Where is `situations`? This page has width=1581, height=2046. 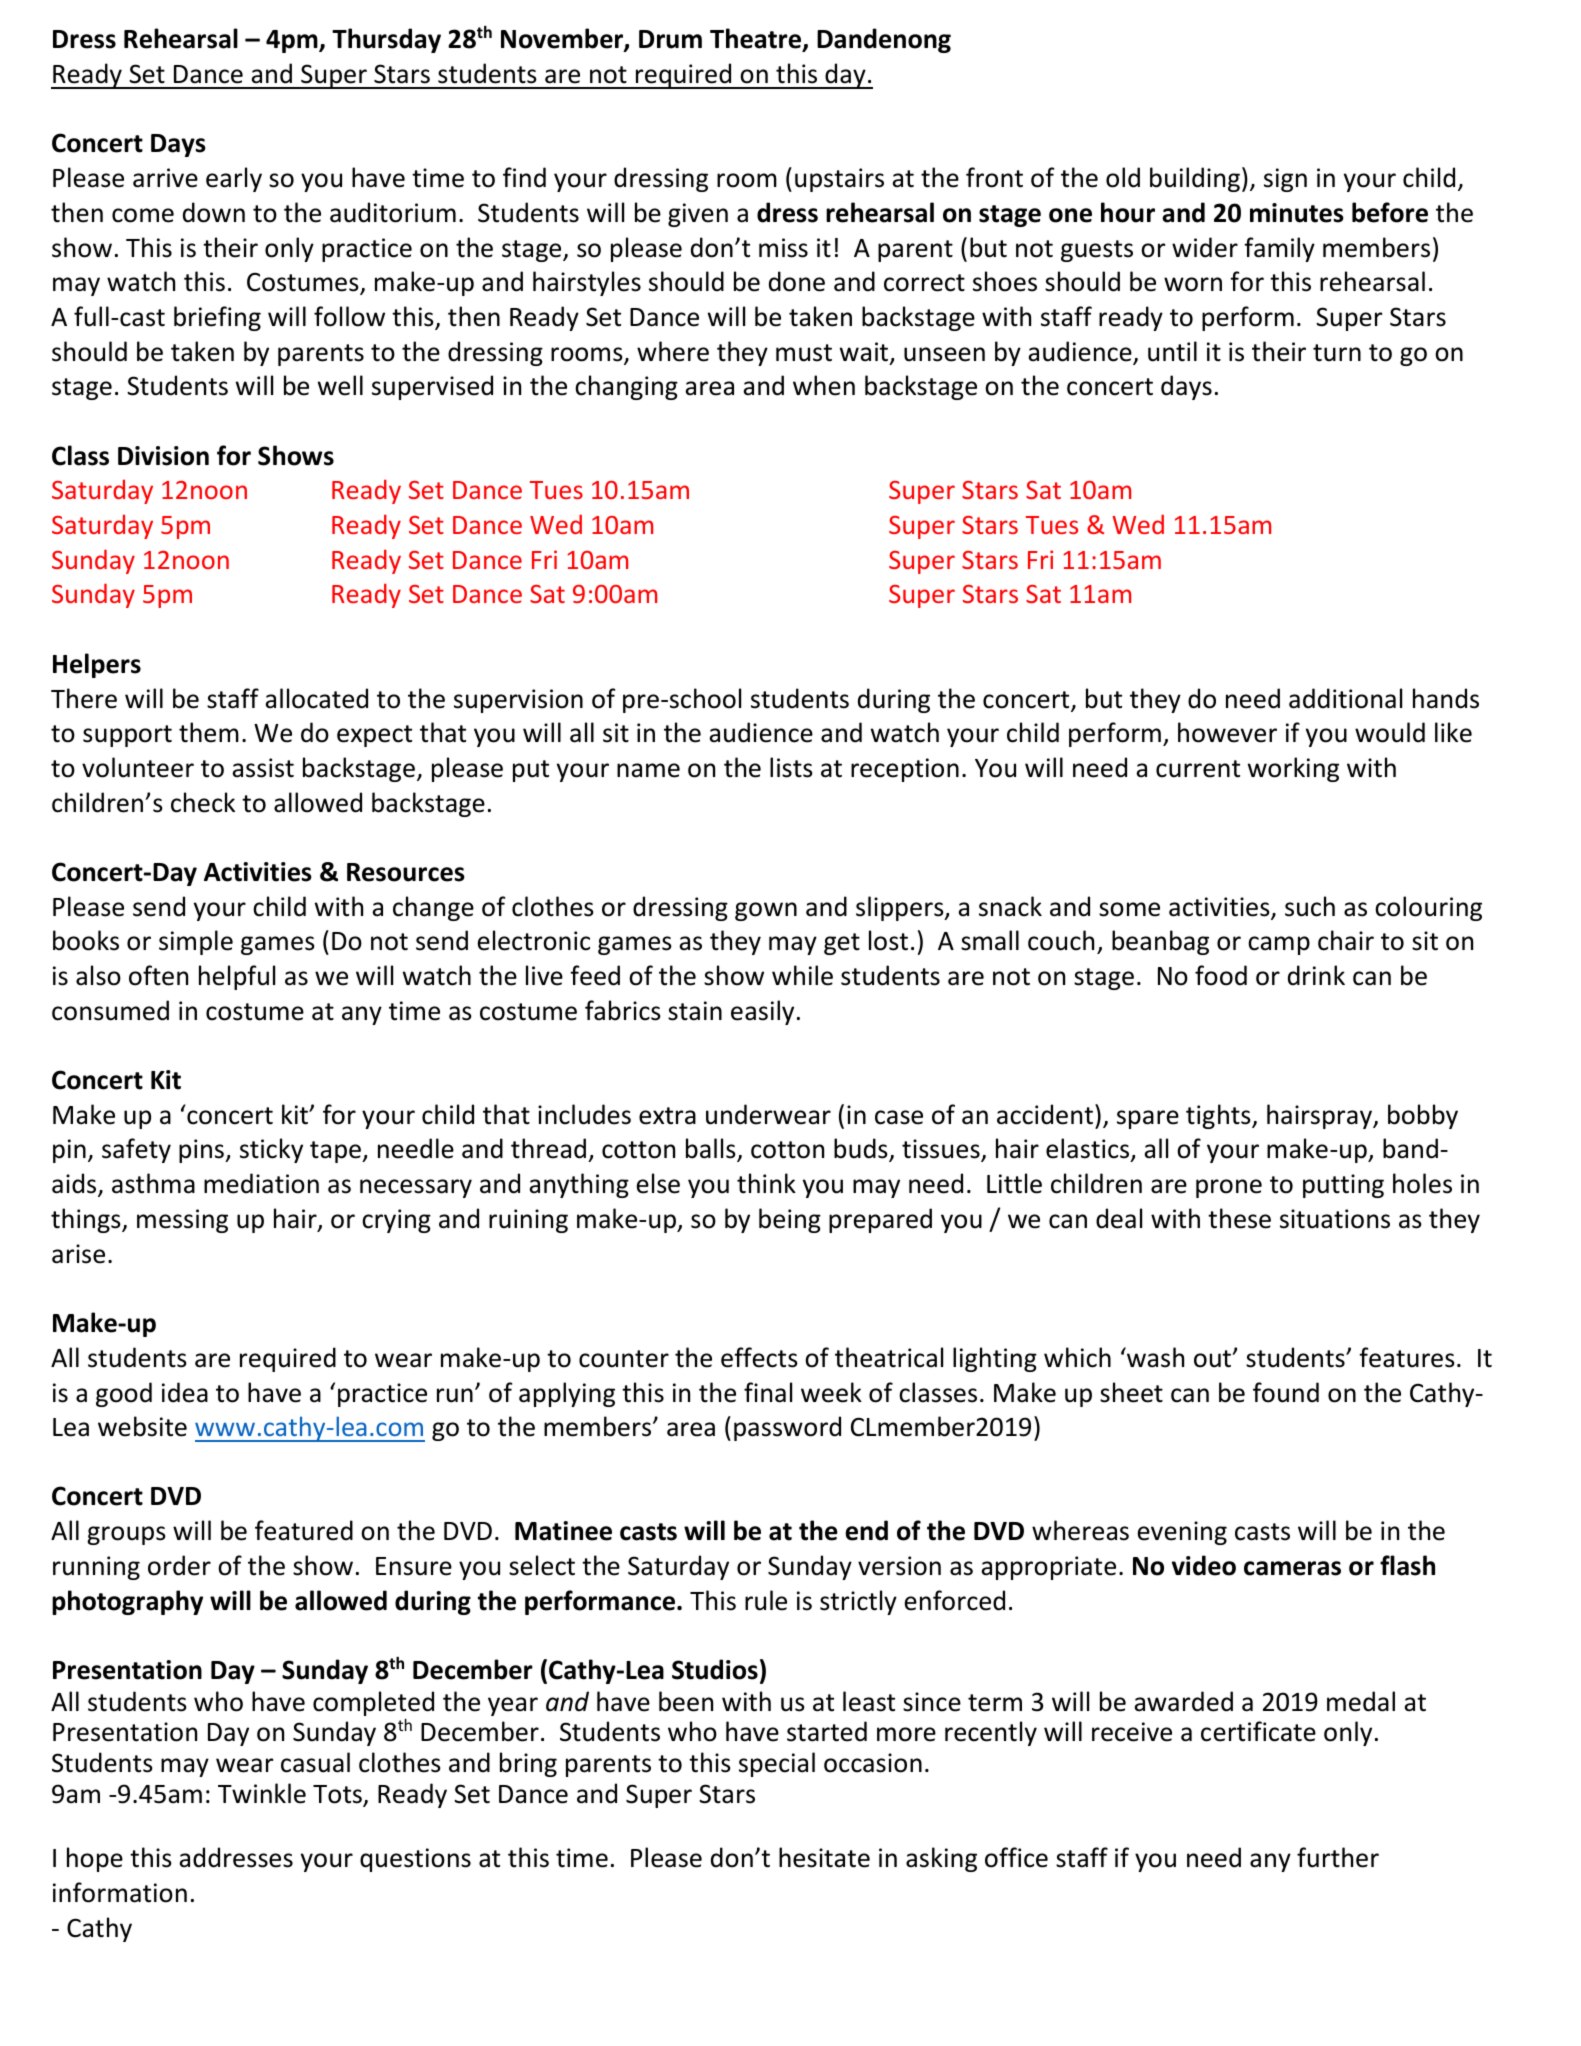 situations is located at coordinates (1335, 1219).
